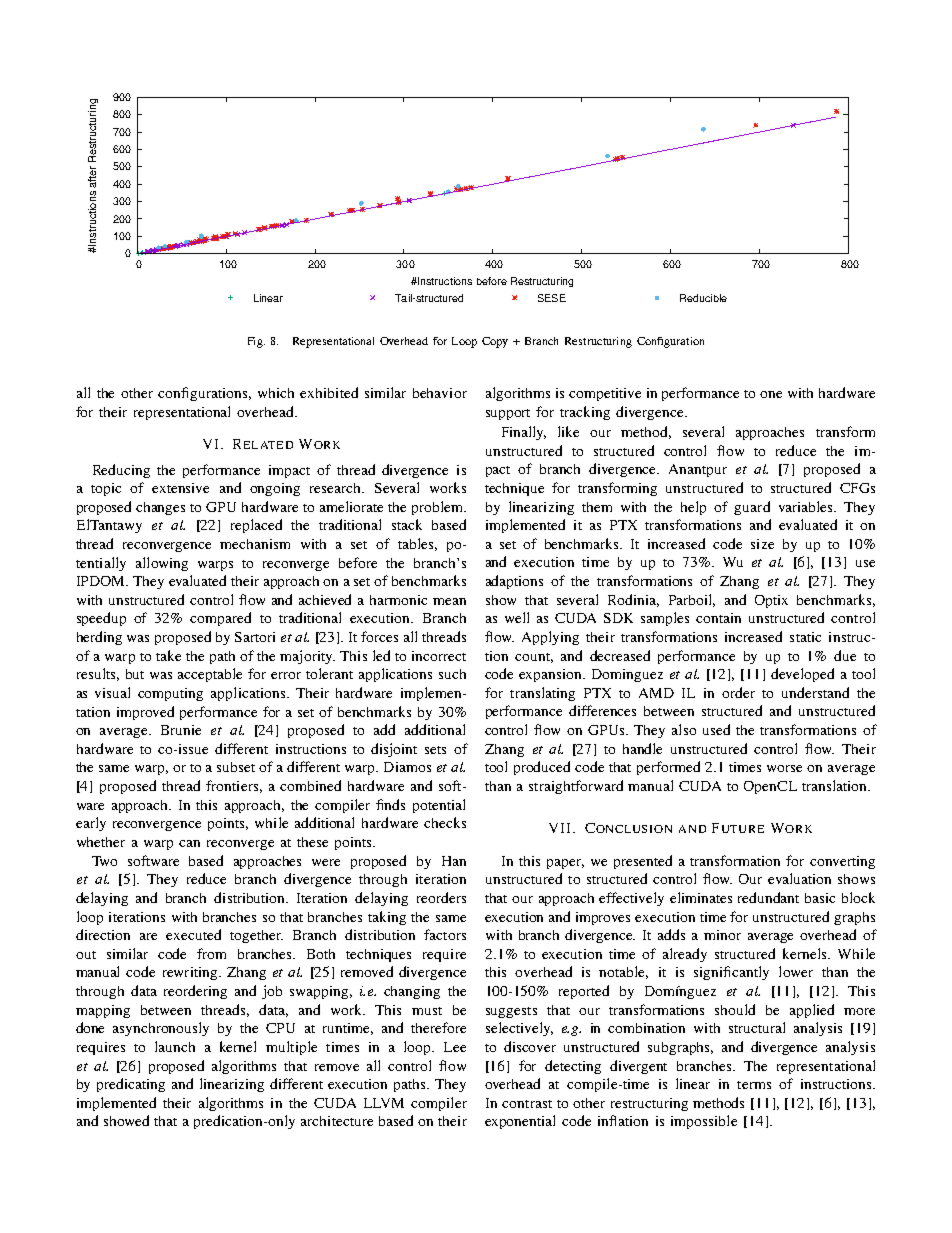  What do you see at coordinates (276, 393) in the screenshot?
I see `which` at bounding box center [276, 393].
